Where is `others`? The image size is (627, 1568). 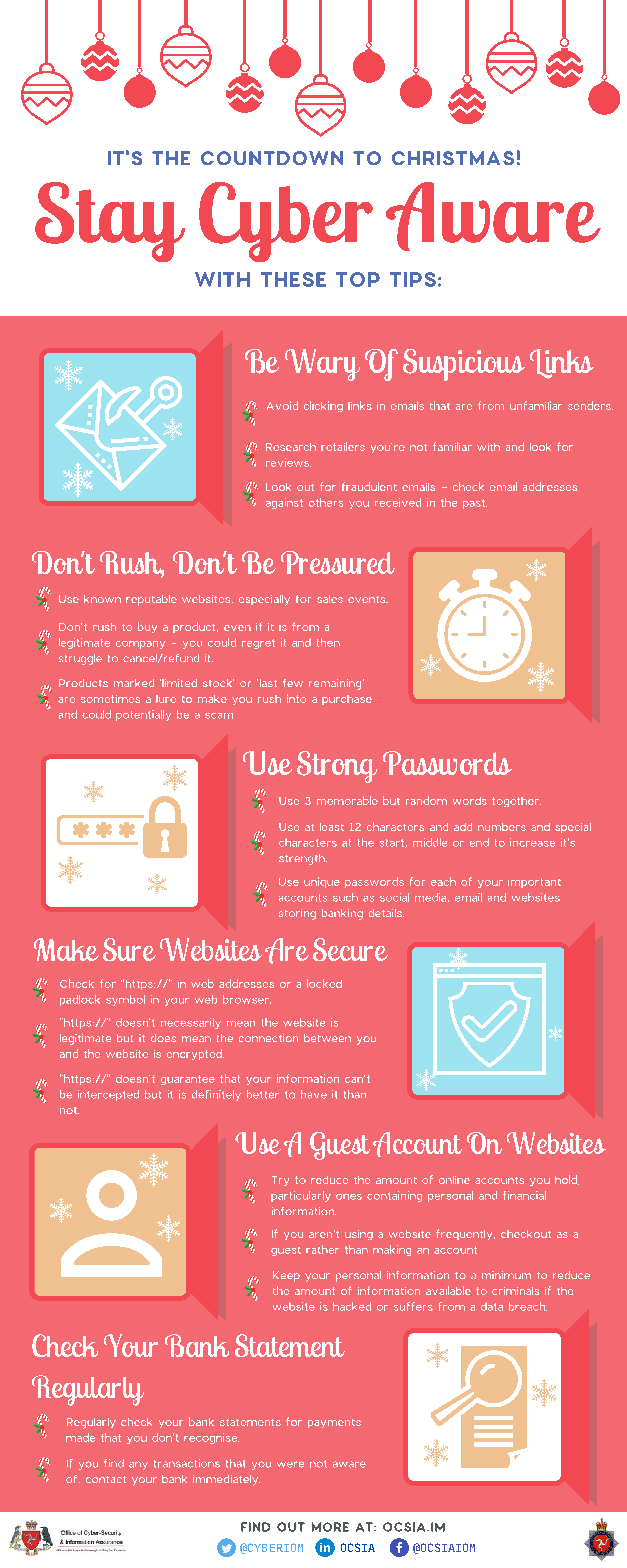
others is located at coordinates (326, 502).
